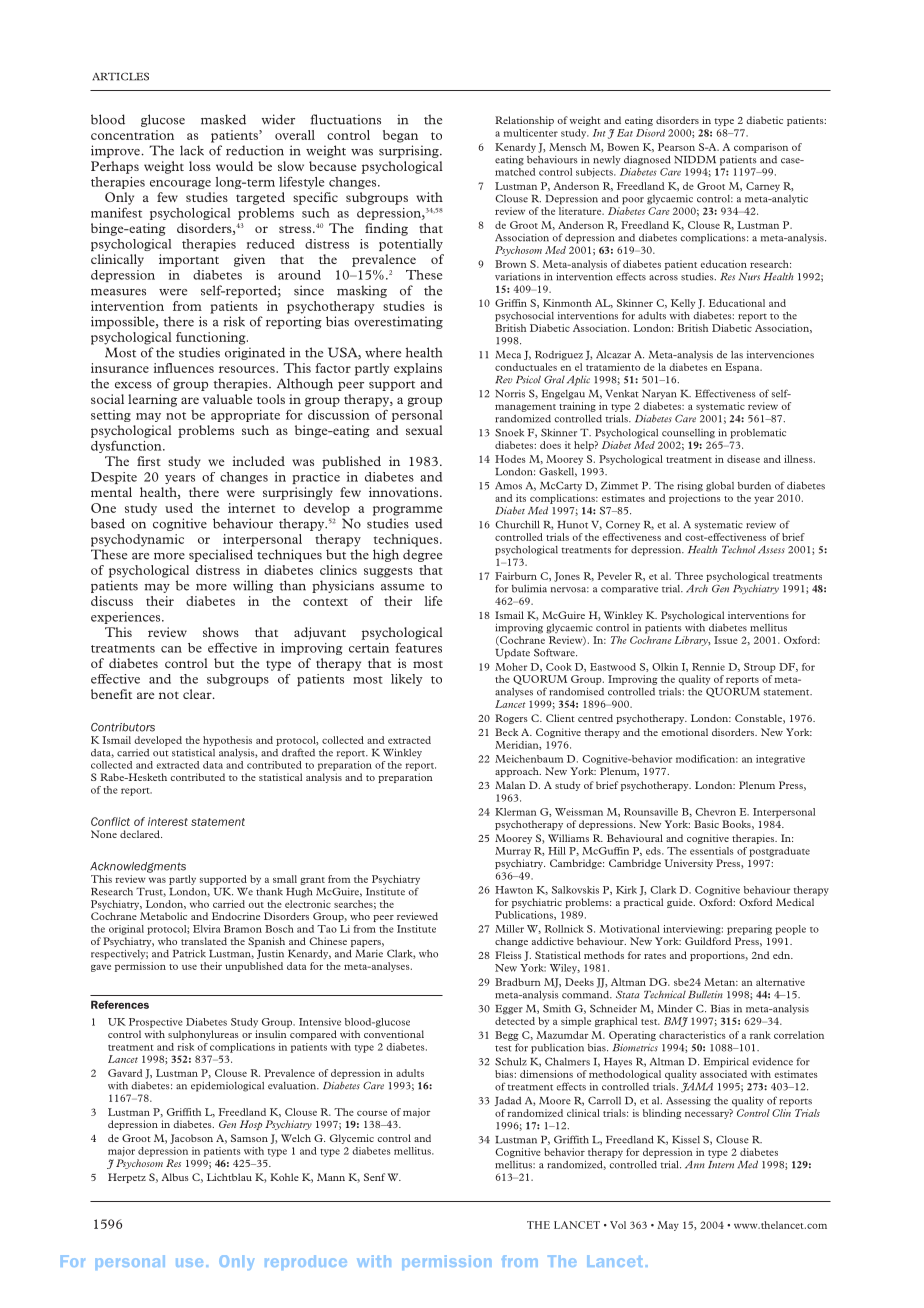  I want to click on Pearson, so click(676, 147).
